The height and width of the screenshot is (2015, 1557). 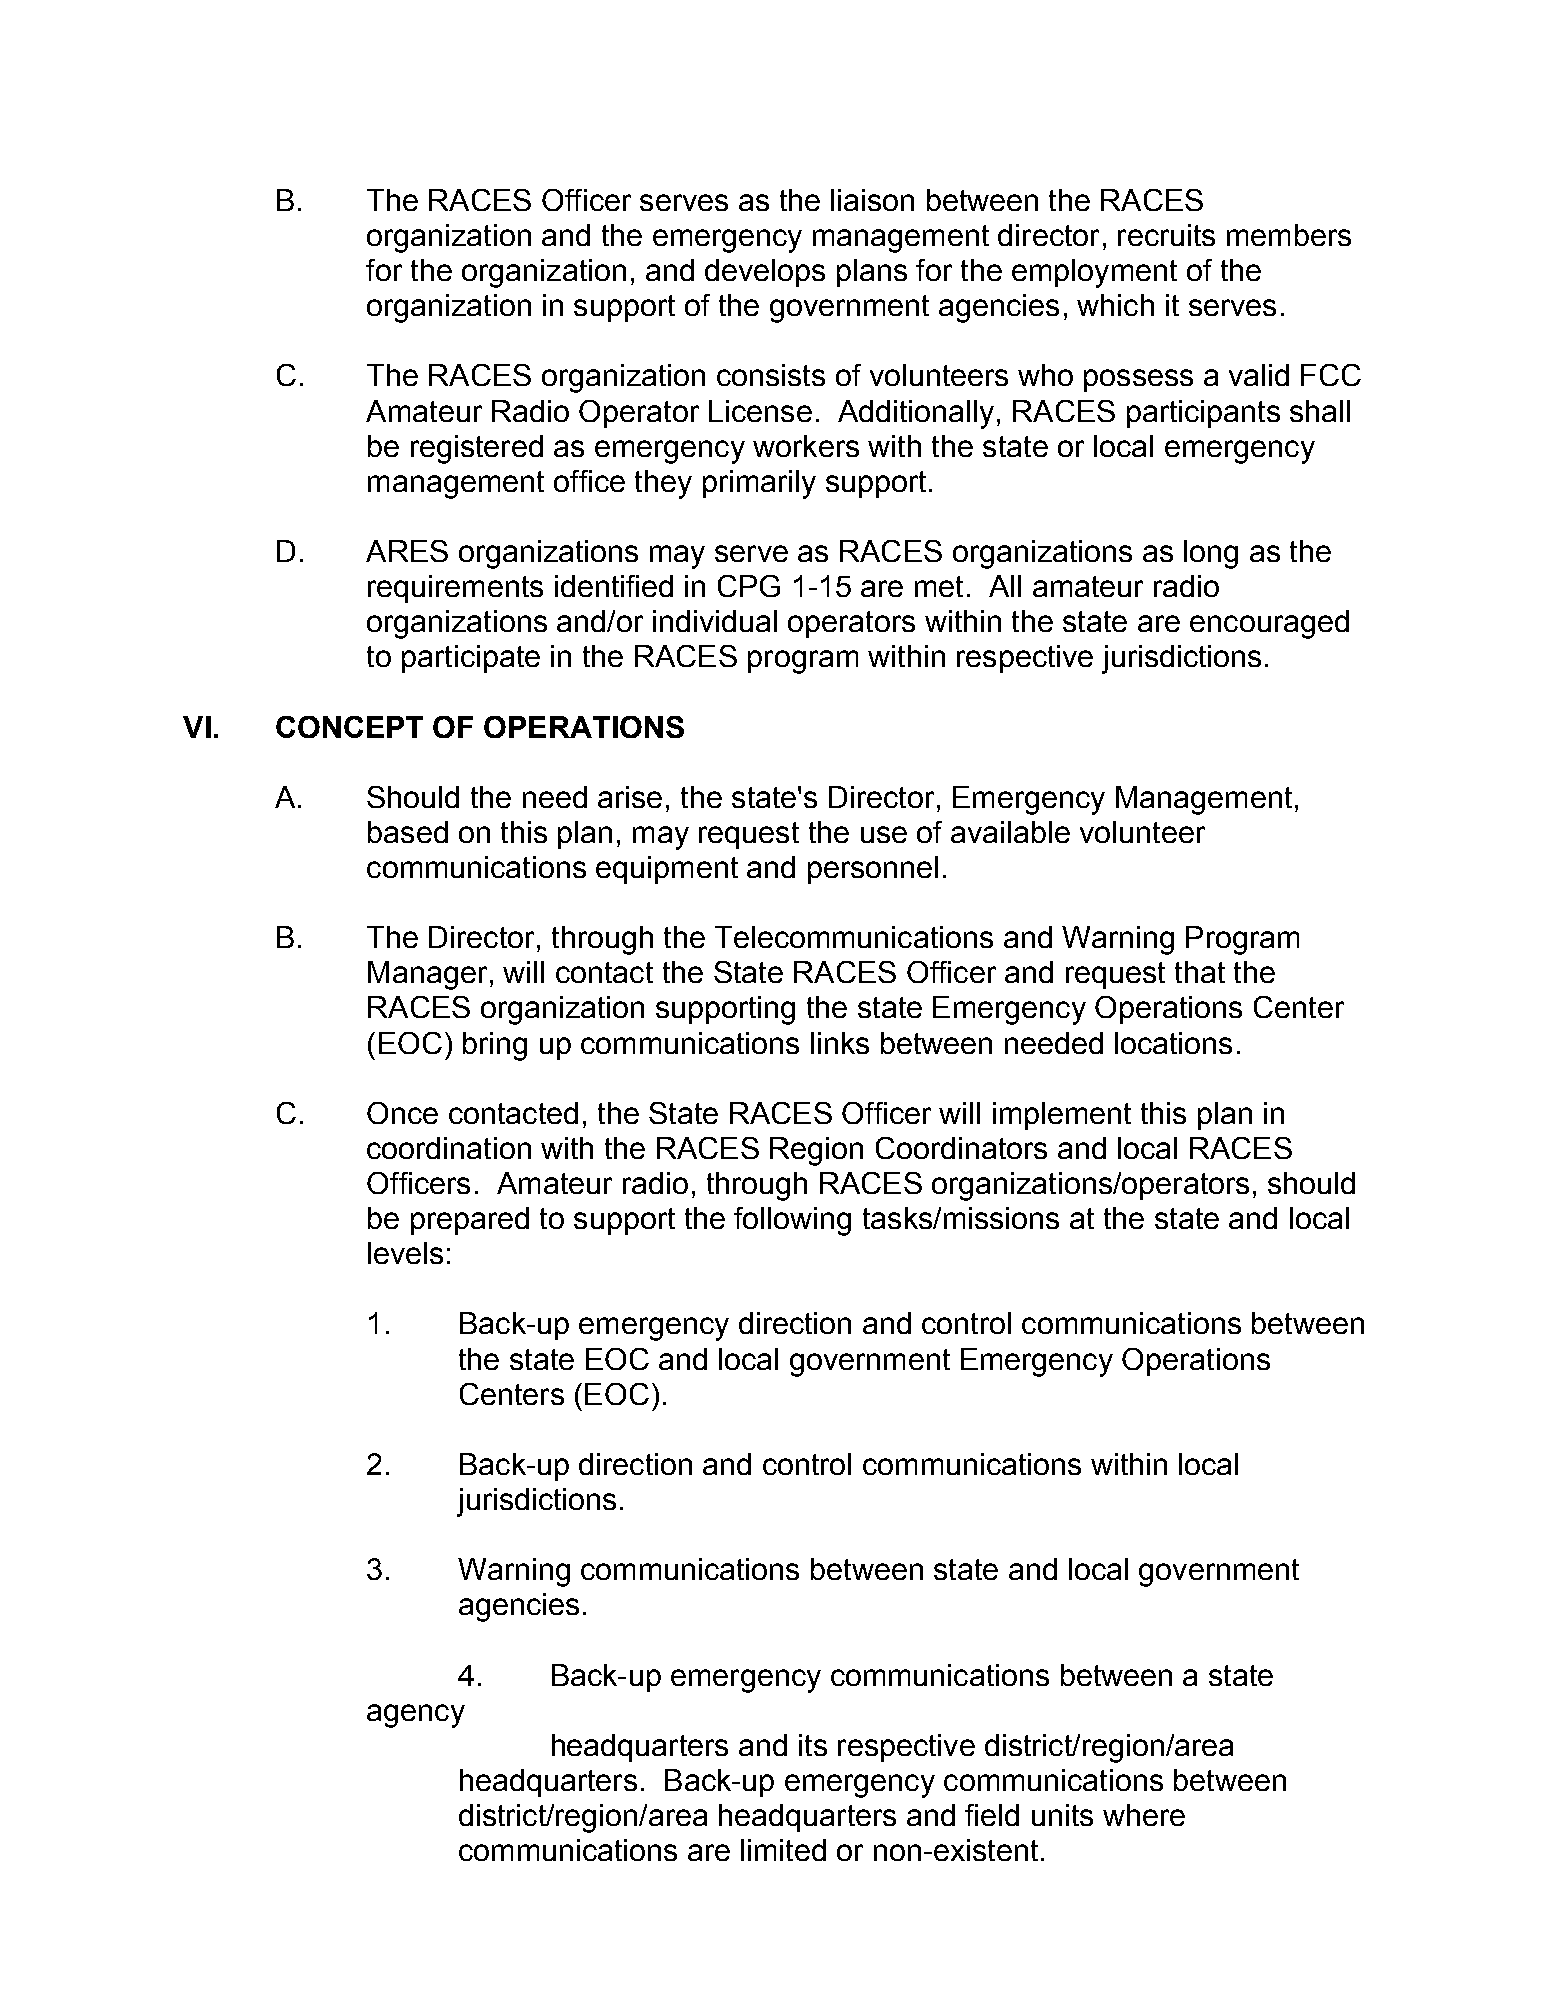 What do you see at coordinates (1062, 1116) in the screenshot?
I see `implement` at bounding box center [1062, 1116].
